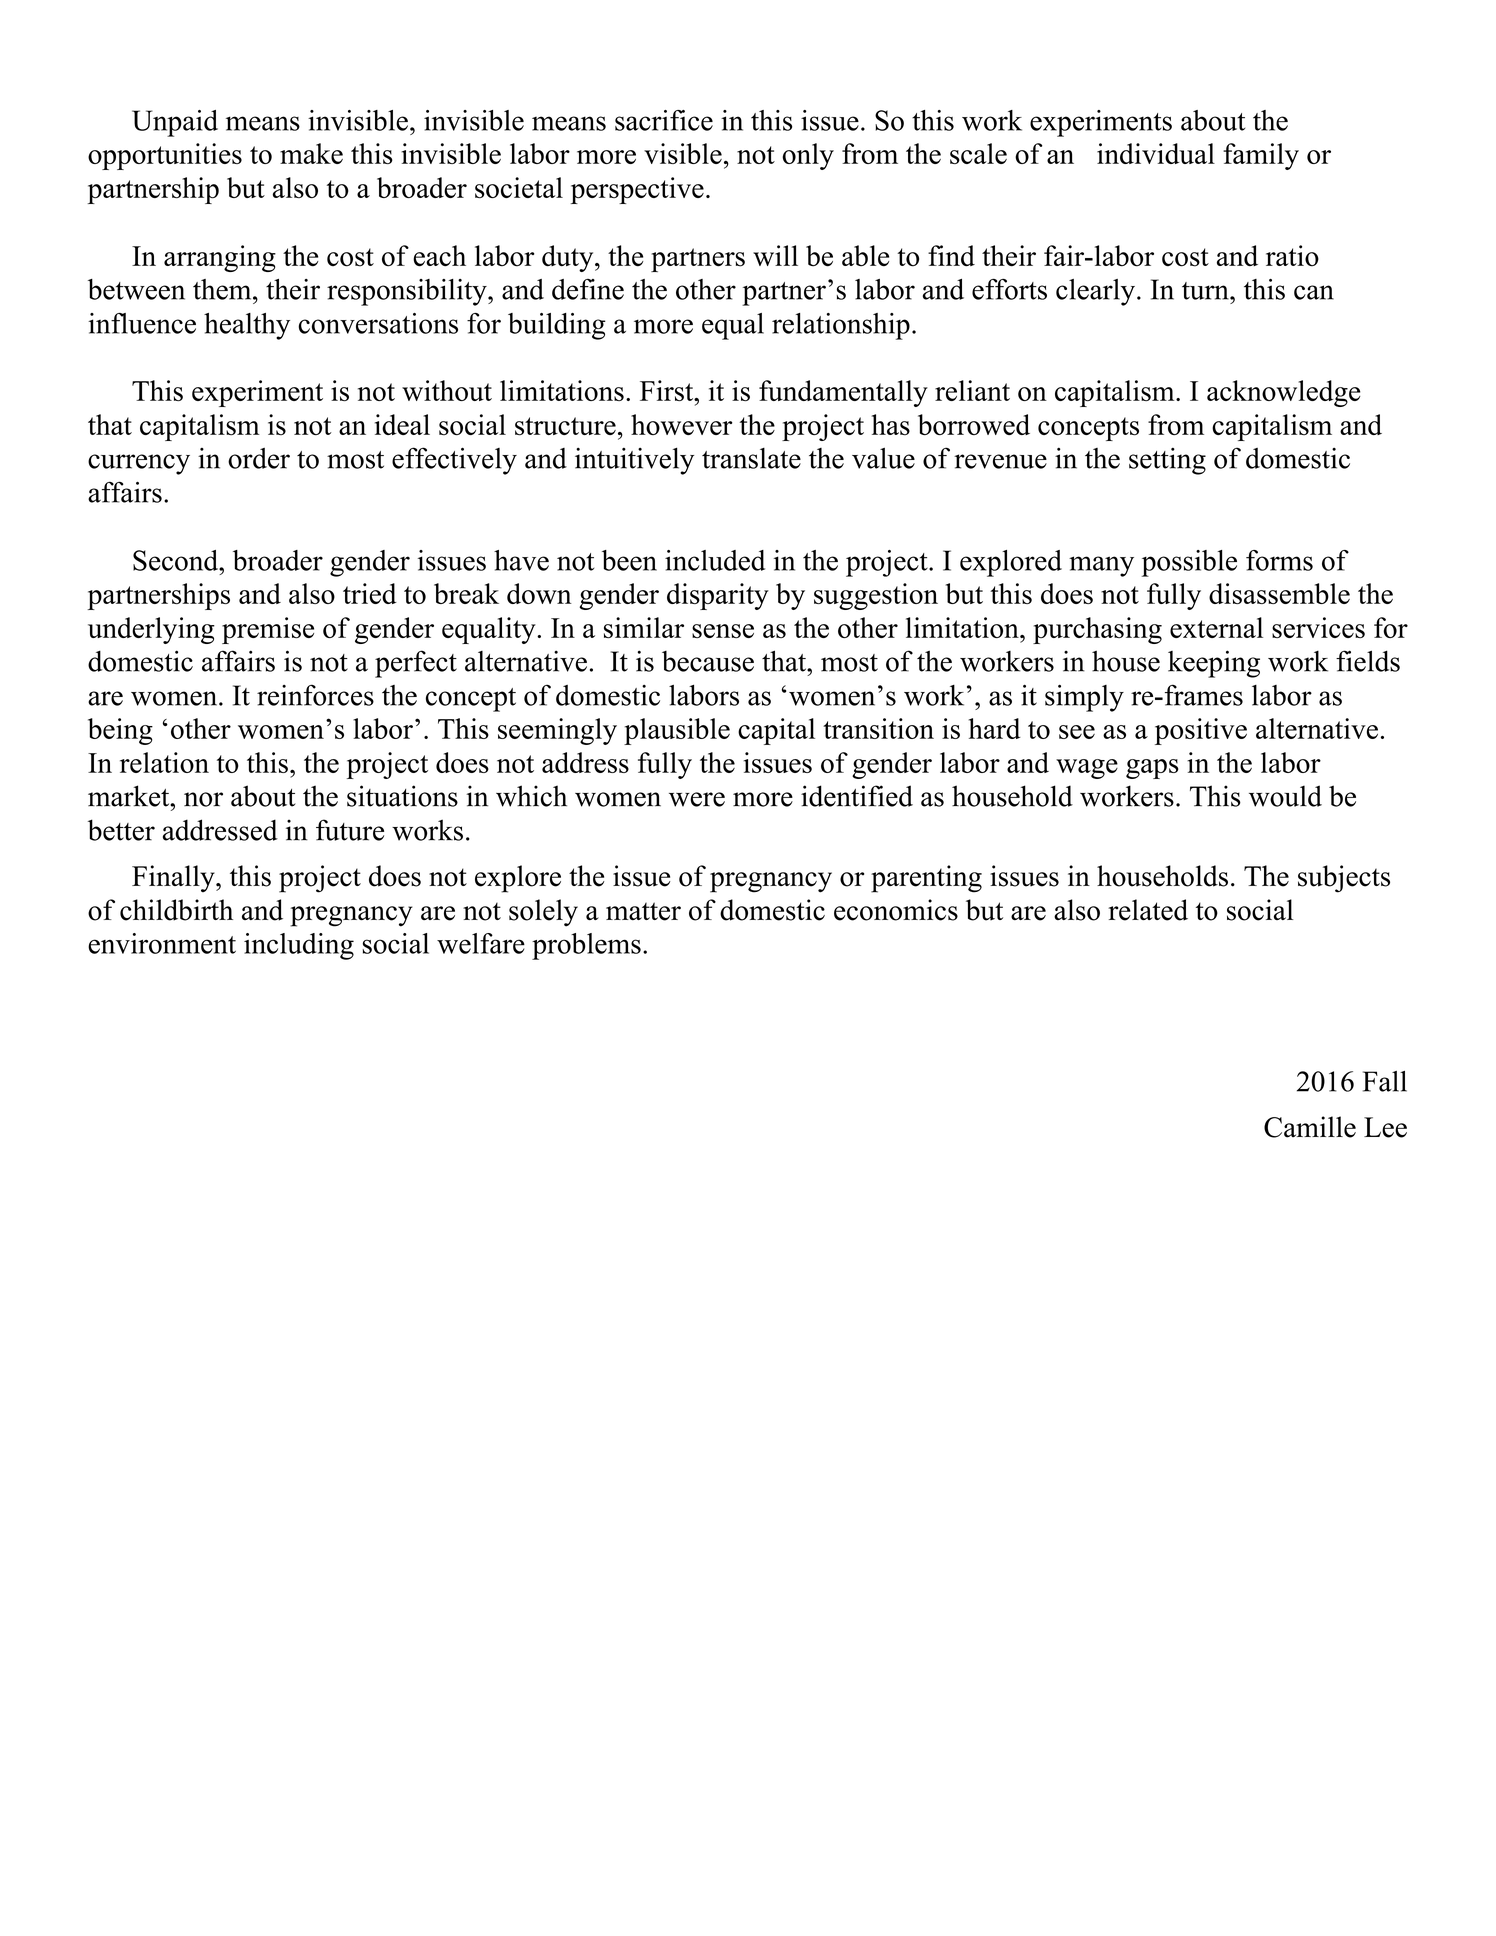 Image resolution: width=1496 pixels, height=1936 pixels. Describe the element at coordinates (1310, 1127) in the screenshot. I see `Camille` at that location.
